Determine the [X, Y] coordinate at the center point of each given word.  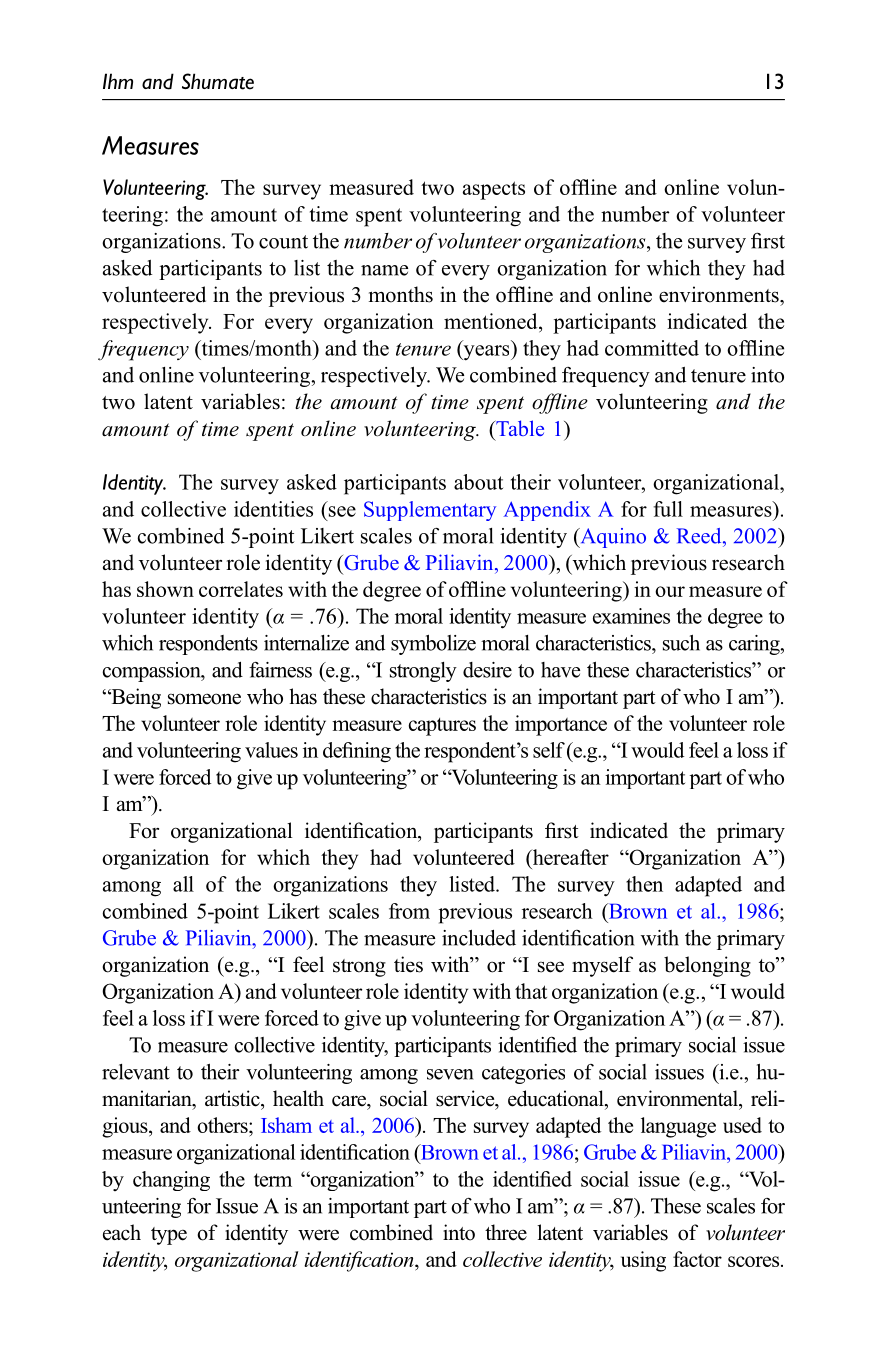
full [668, 509]
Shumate [218, 81]
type [169, 1236]
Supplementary [430, 511]
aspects [494, 190]
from [409, 911]
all [183, 884]
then [644, 884]
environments [720, 294]
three [506, 1232]
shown [165, 589]
